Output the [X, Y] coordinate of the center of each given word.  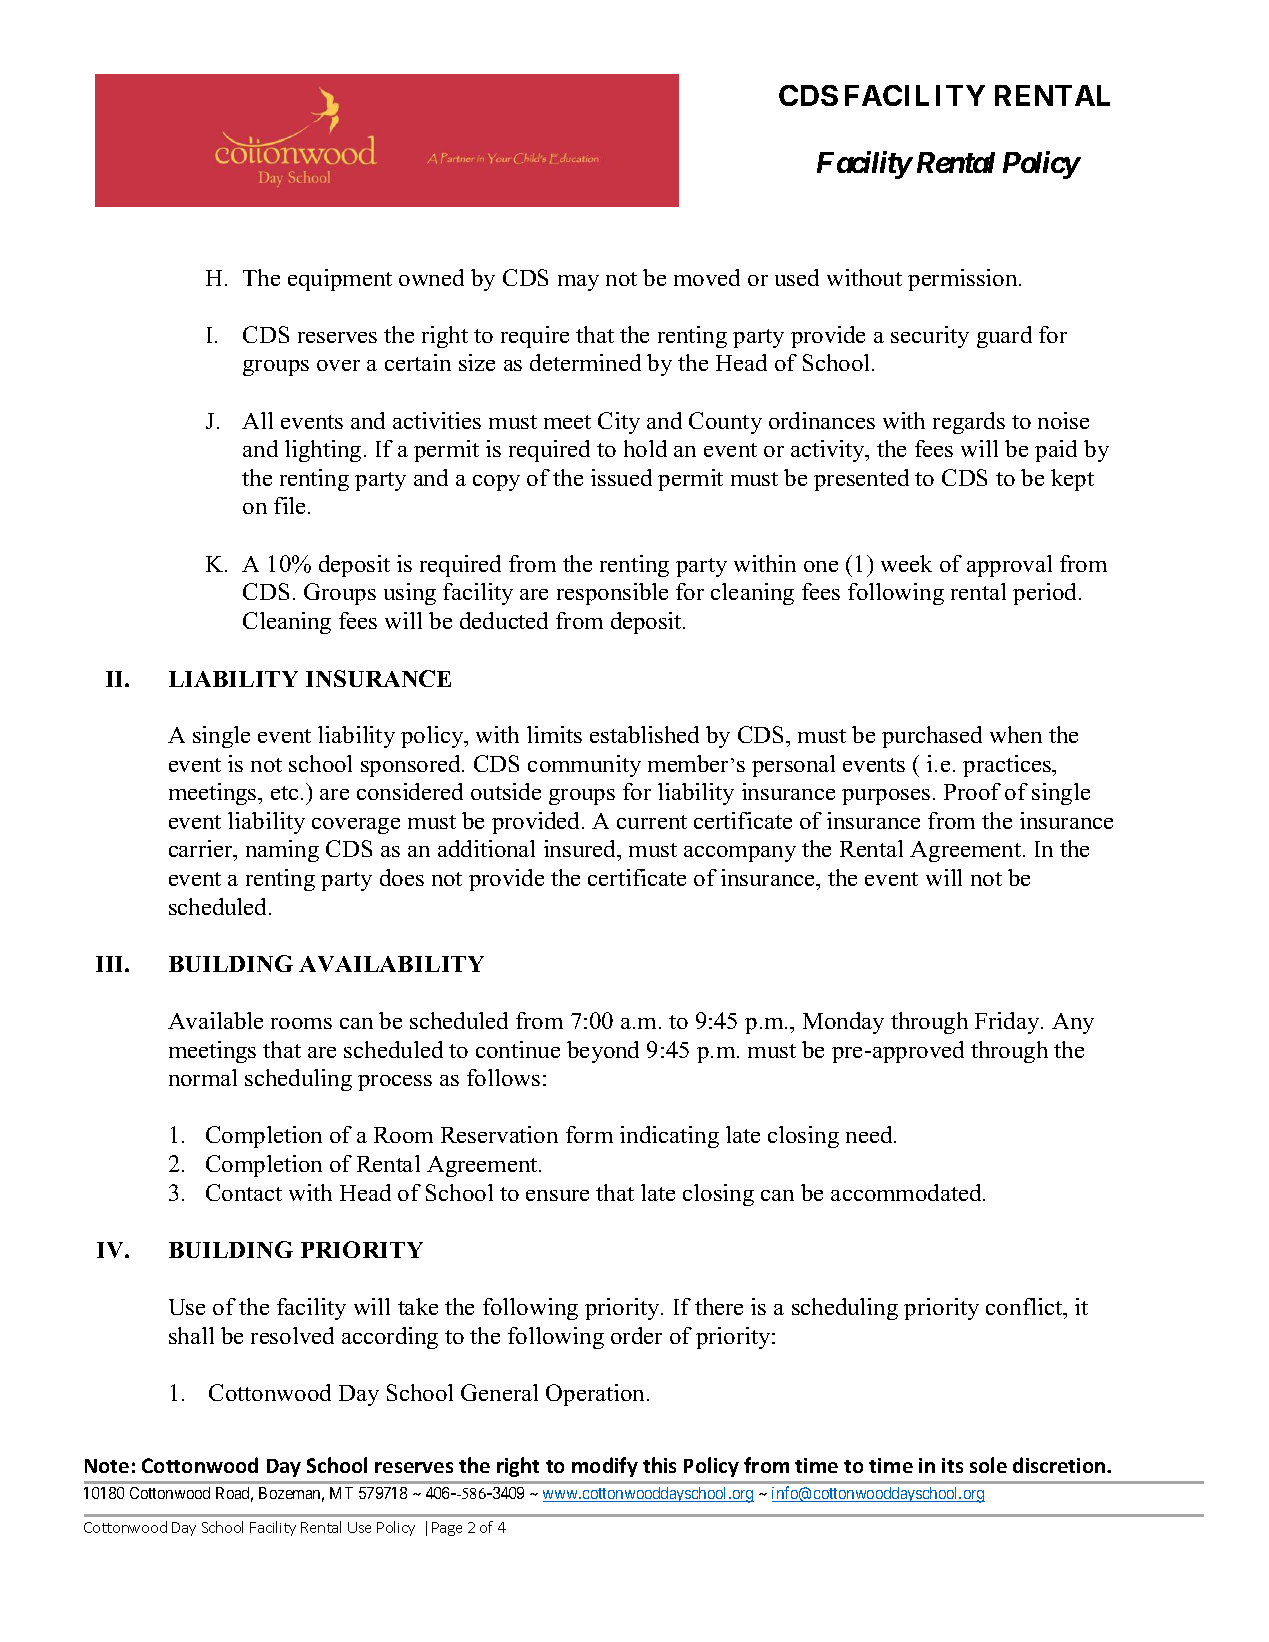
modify [605, 1467]
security [930, 337]
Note [107, 1466]
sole [988, 1465]
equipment [340, 280]
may [578, 283]
